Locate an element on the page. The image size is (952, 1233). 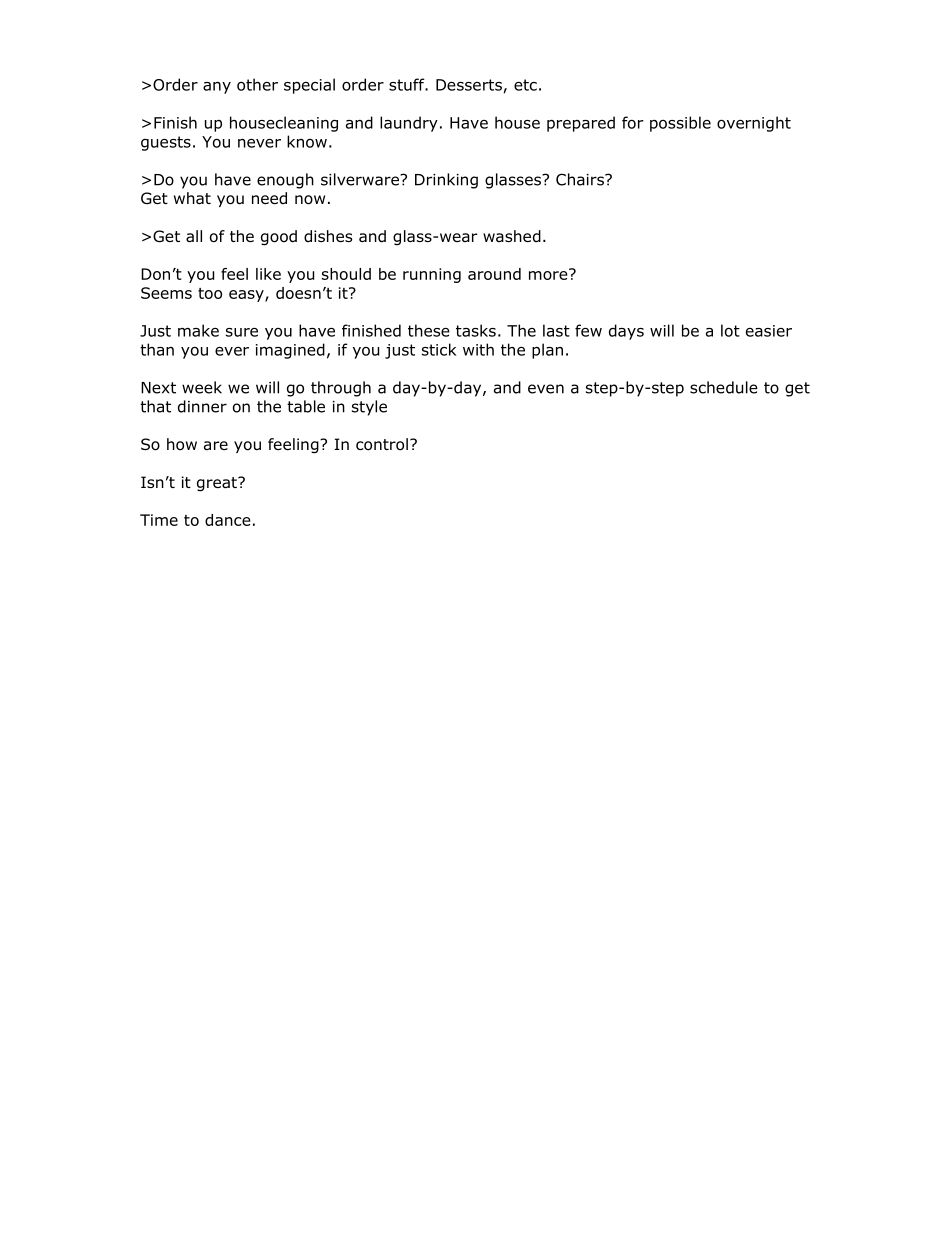
any is located at coordinates (217, 88).
